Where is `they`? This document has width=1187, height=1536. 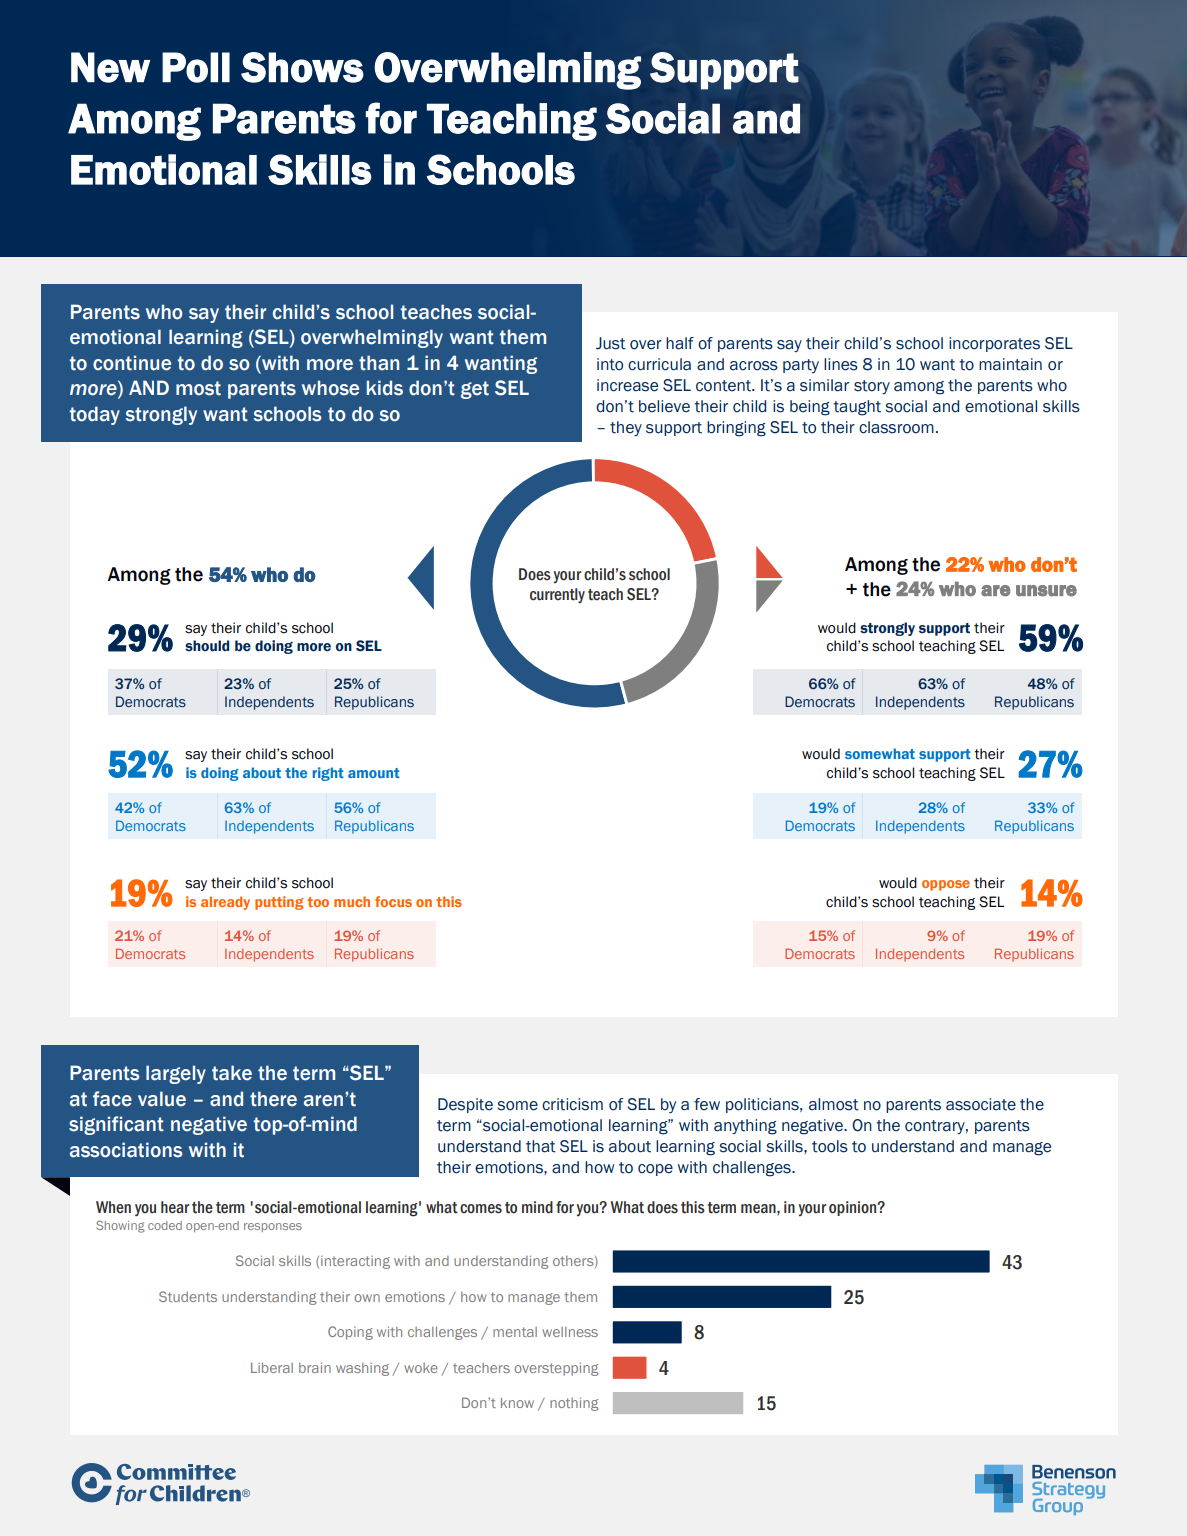
they is located at coordinates (626, 429).
